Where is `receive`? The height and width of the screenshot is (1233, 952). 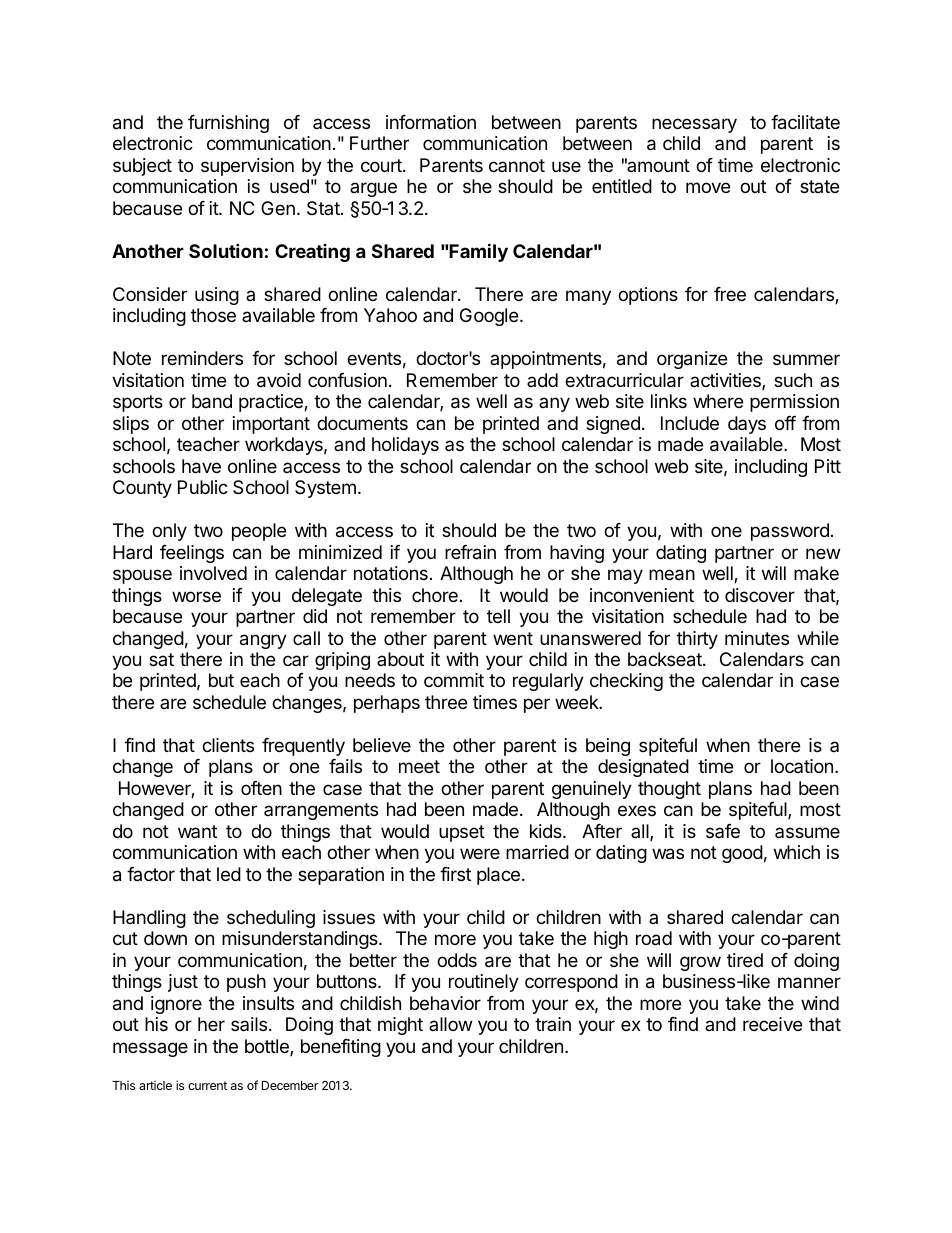 receive is located at coordinates (772, 1024).
